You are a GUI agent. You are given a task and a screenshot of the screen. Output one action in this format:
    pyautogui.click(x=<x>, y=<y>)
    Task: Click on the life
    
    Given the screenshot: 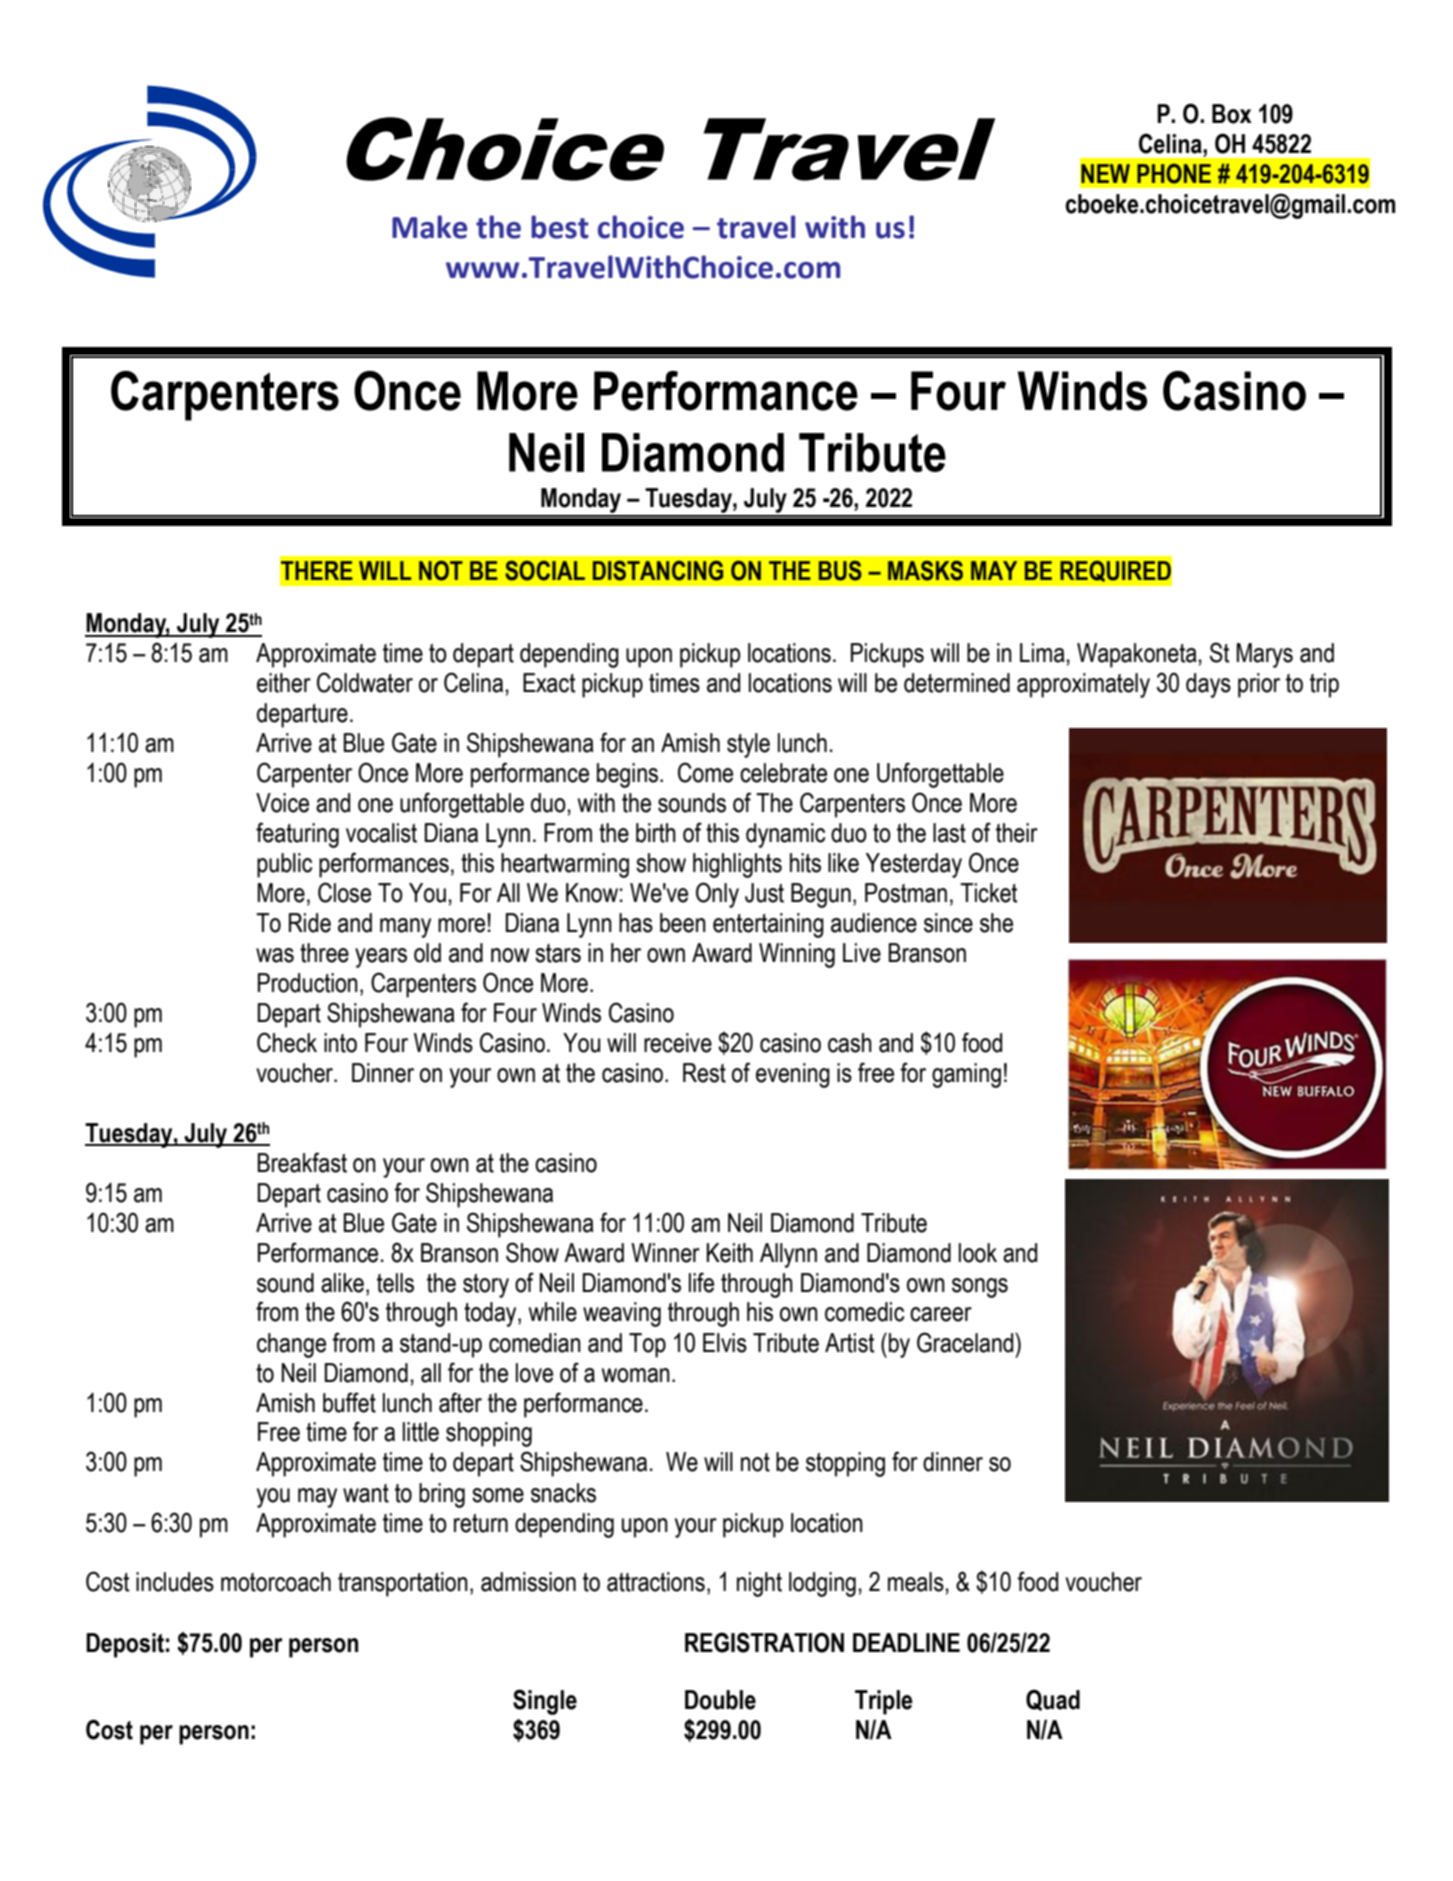 What is the action you would take?
    pyautogui.click(x=701, y=1282)
